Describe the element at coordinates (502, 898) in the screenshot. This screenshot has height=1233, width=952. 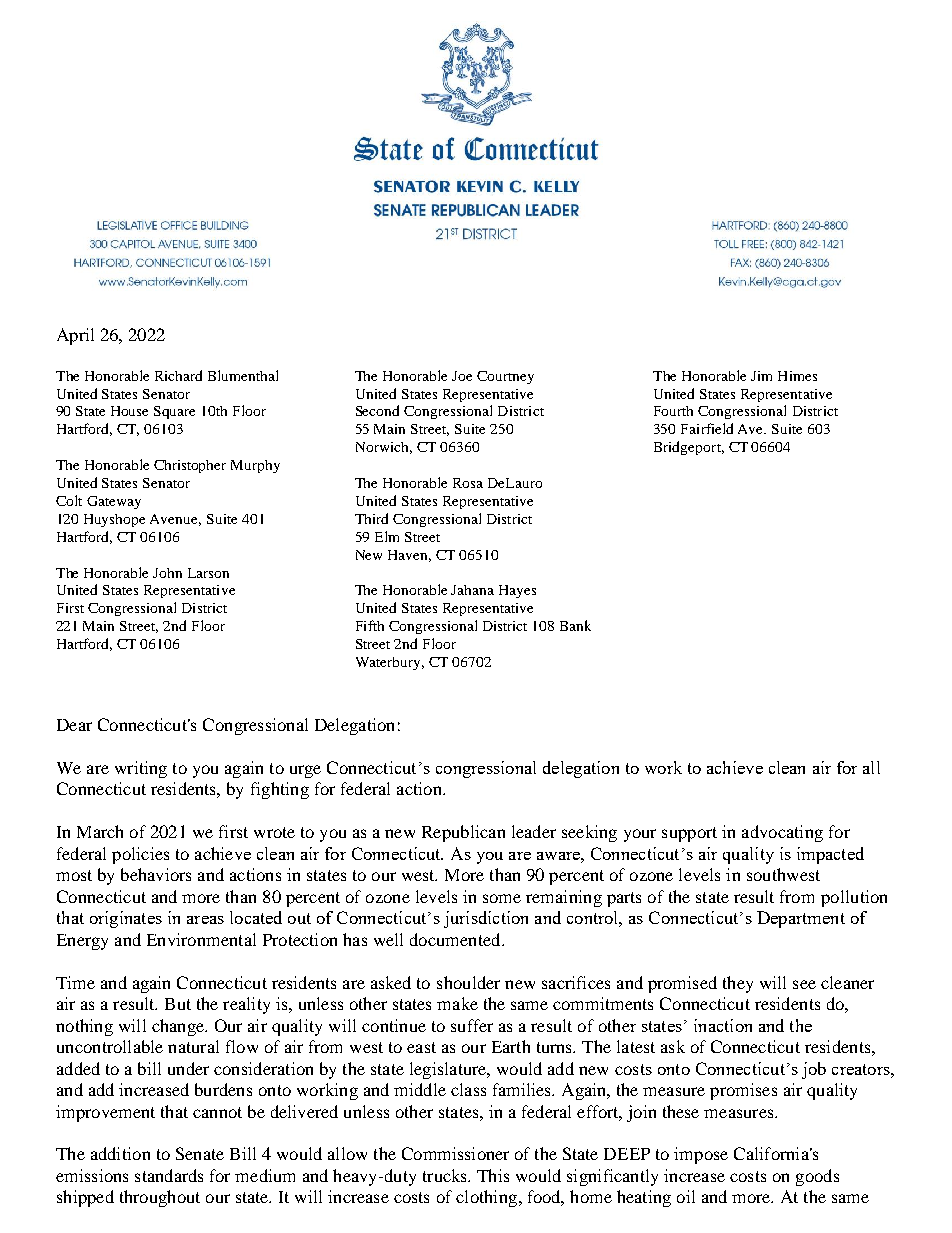
I see `some` at that location.
